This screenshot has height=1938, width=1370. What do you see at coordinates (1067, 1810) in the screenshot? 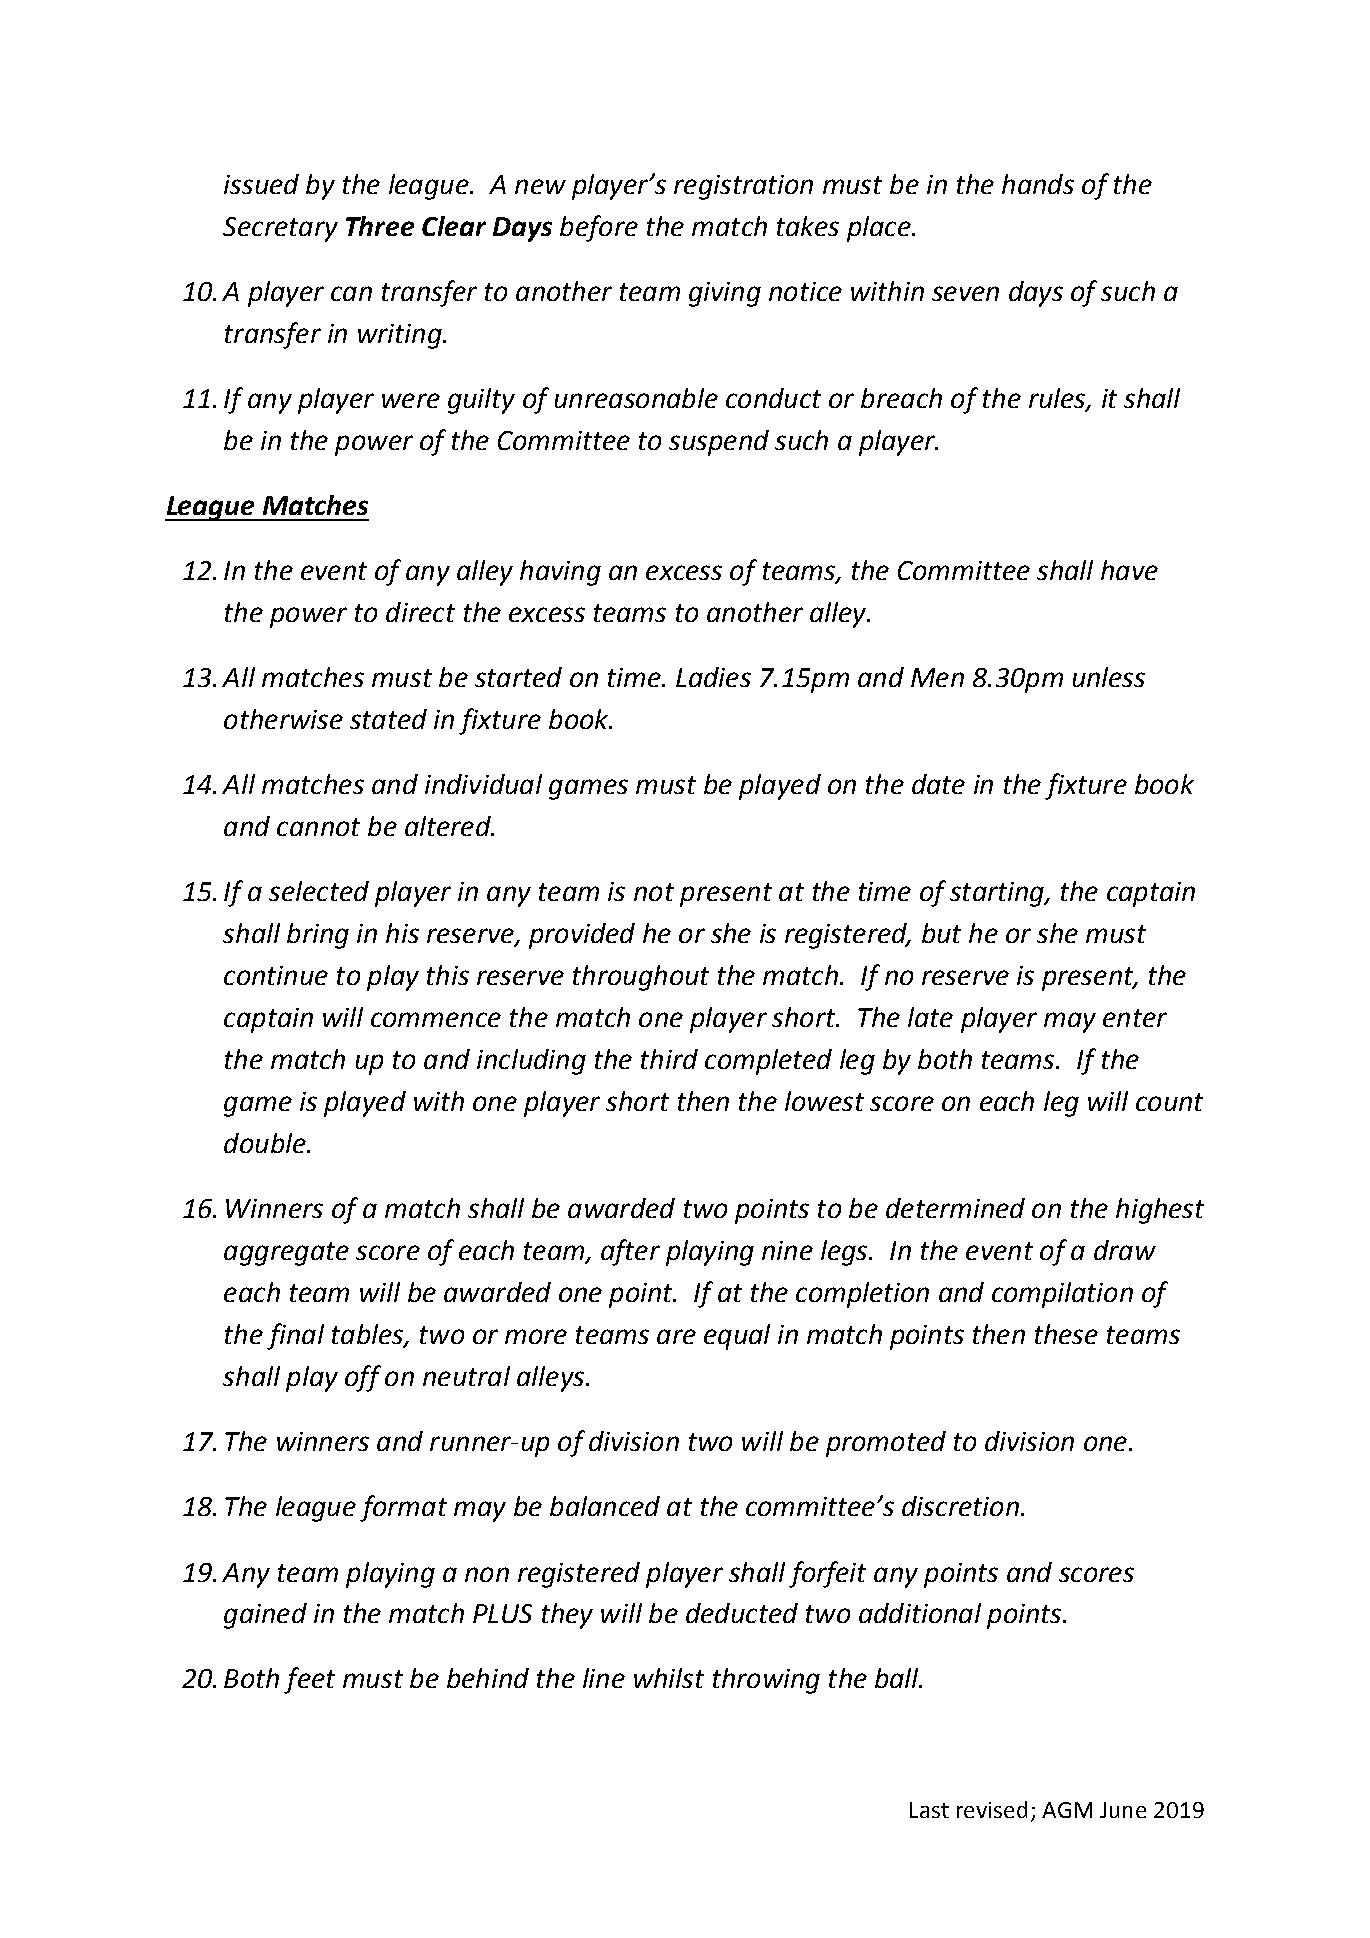
I see `AGM` at bounding box center [1067, 1810].
